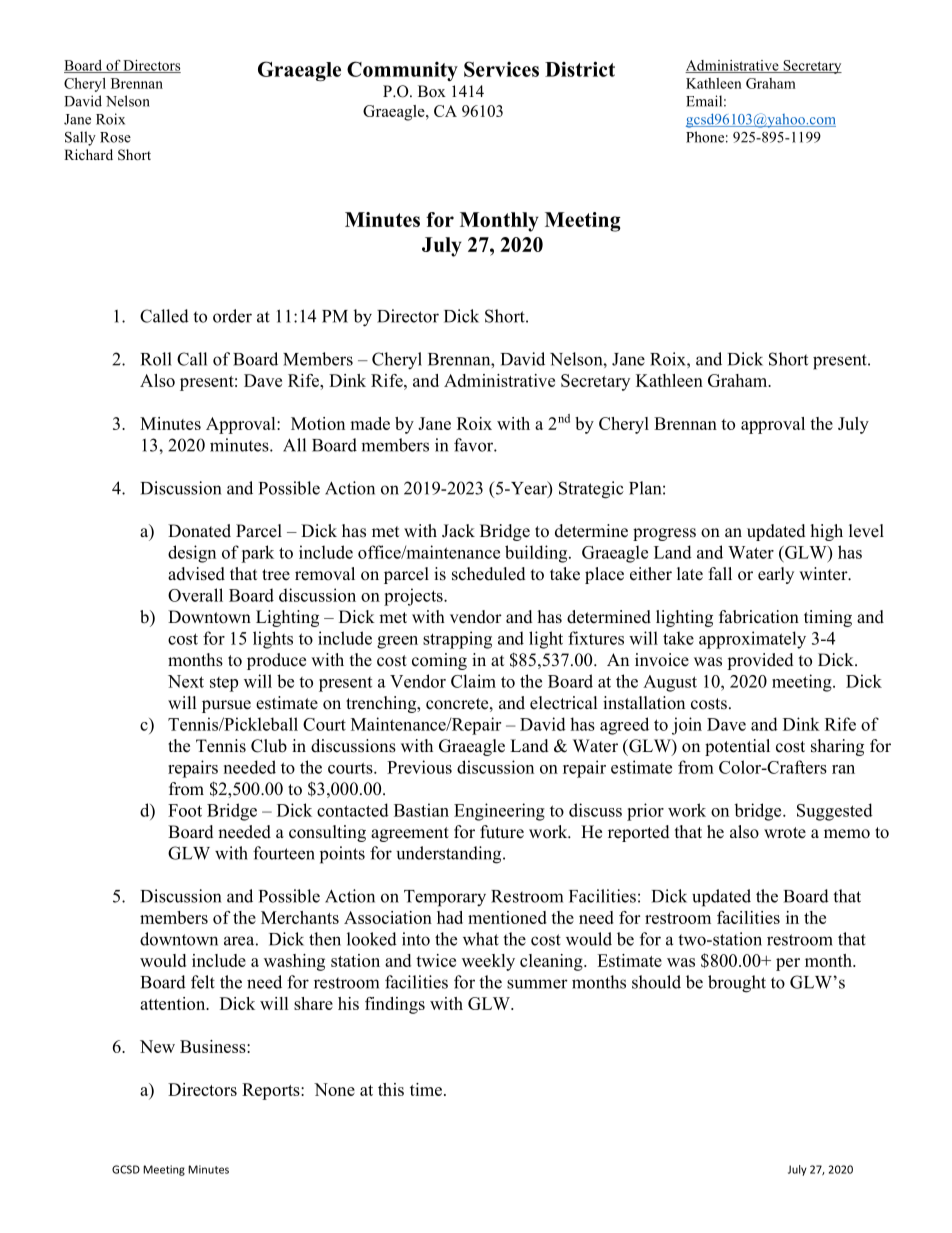 The image size is (952, 1233). I want to click on brought, so click(737, 984).
